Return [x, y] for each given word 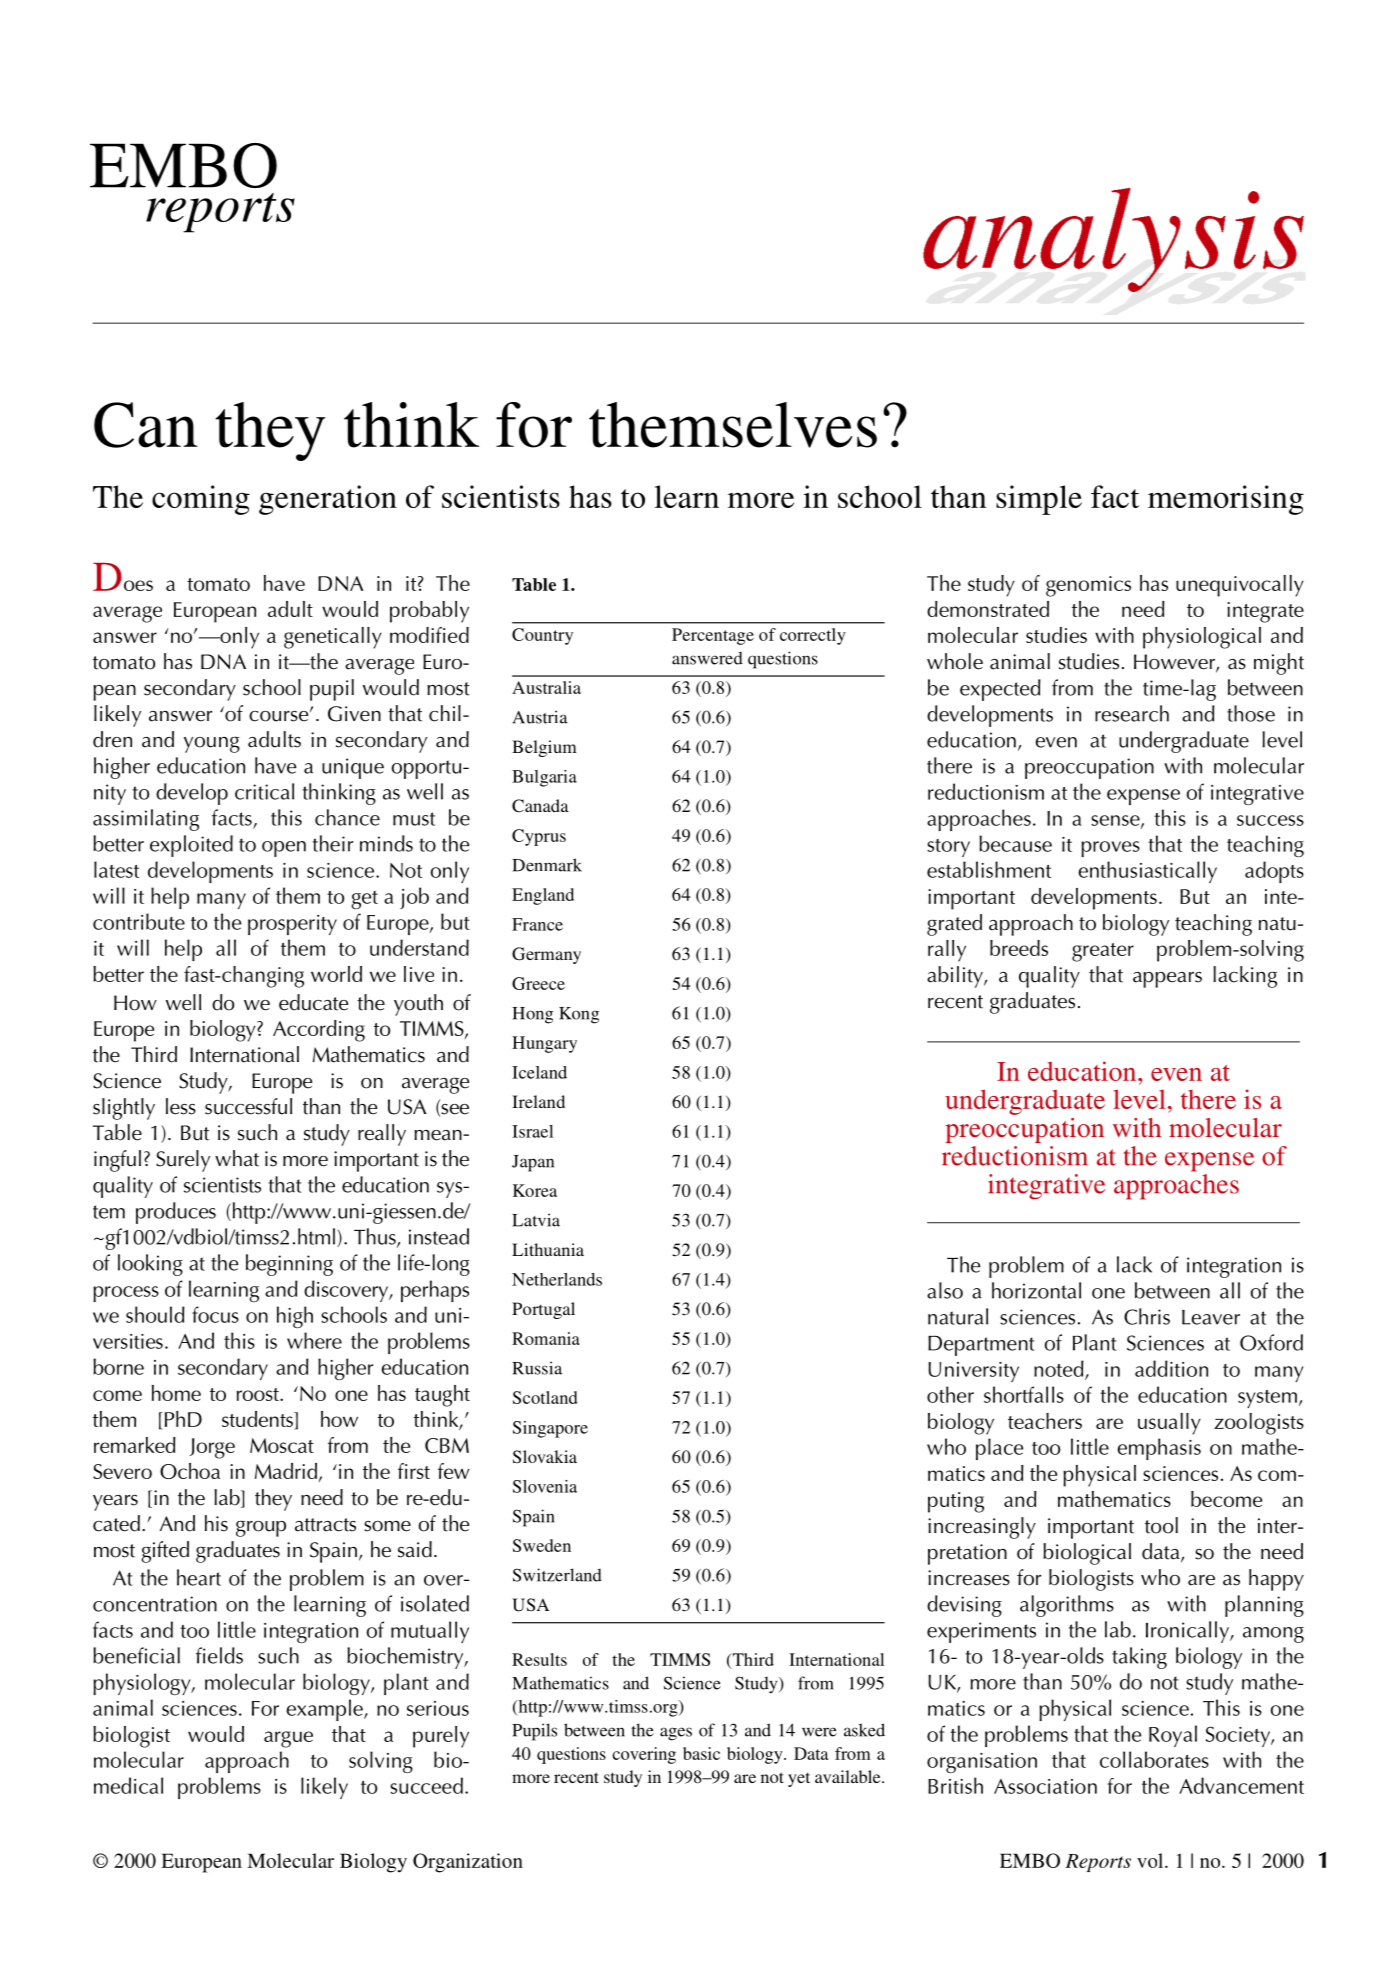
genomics [1088, 586]
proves [1110, 849]
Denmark [547, 865]
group [261, 1529]
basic [701, 1753]
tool [1161, 1525]
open [284, 849]
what [237, 1158]
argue [288, 1739]
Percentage [713, 636]
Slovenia [545, 1486]
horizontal [1036, 1290]
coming [201, 500]
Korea [535, 1190]
